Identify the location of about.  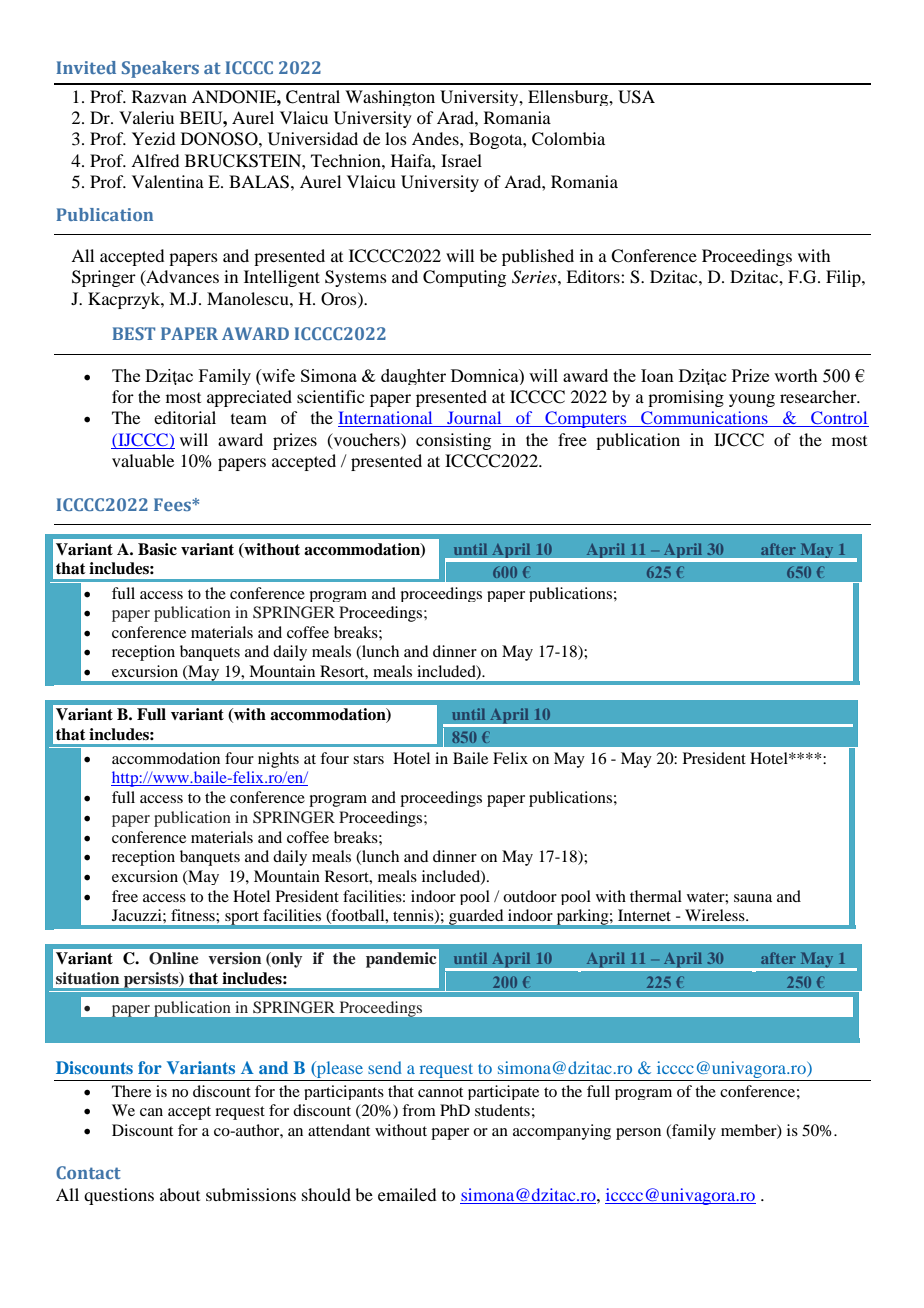
(180, 1194).
